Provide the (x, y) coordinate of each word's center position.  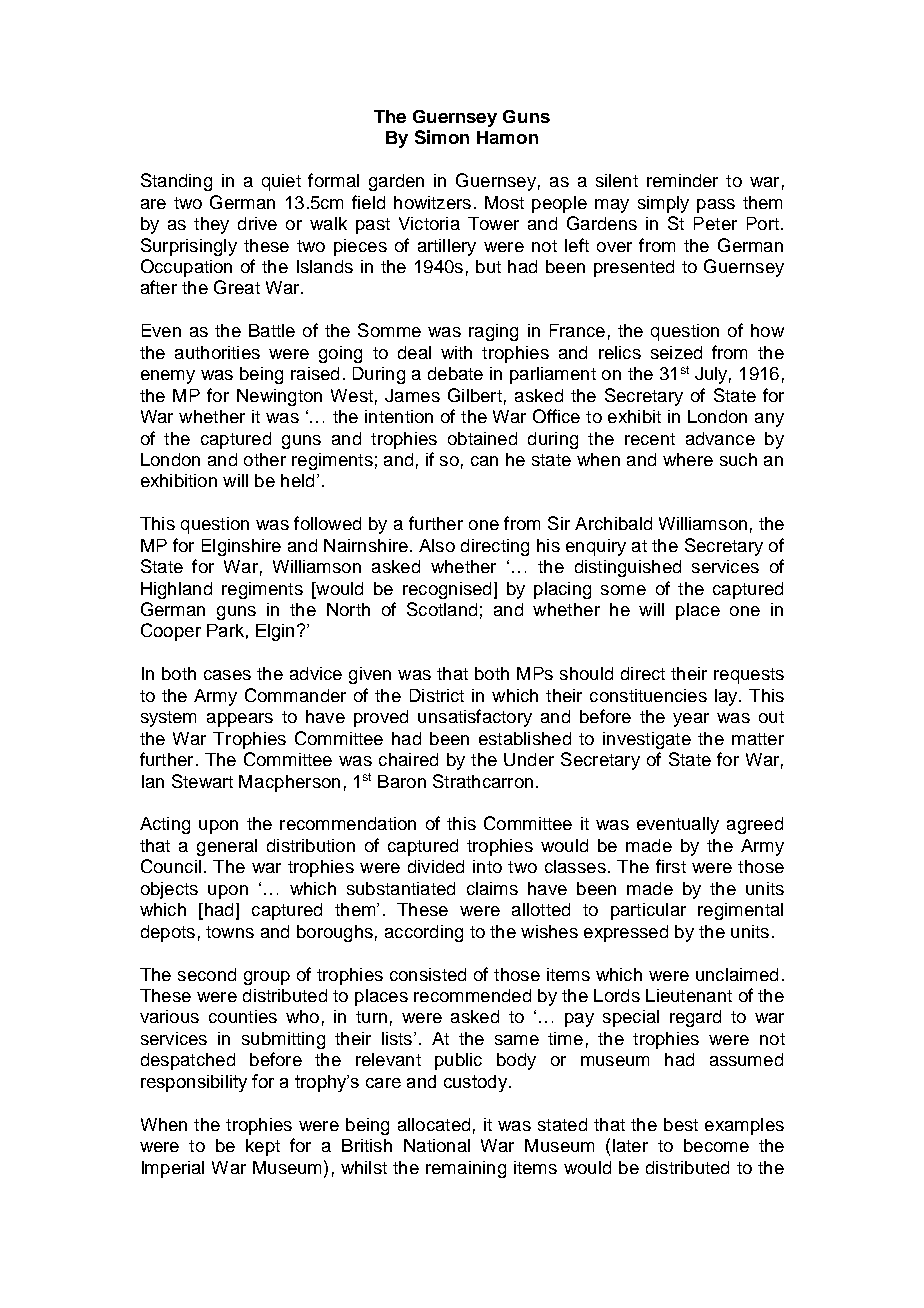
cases (227, 675)
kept (263, 1147)
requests (749, 676)
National (437, 1145)
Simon (442, 137)
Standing (176, 182)
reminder (682, 180)
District (437, 695)
